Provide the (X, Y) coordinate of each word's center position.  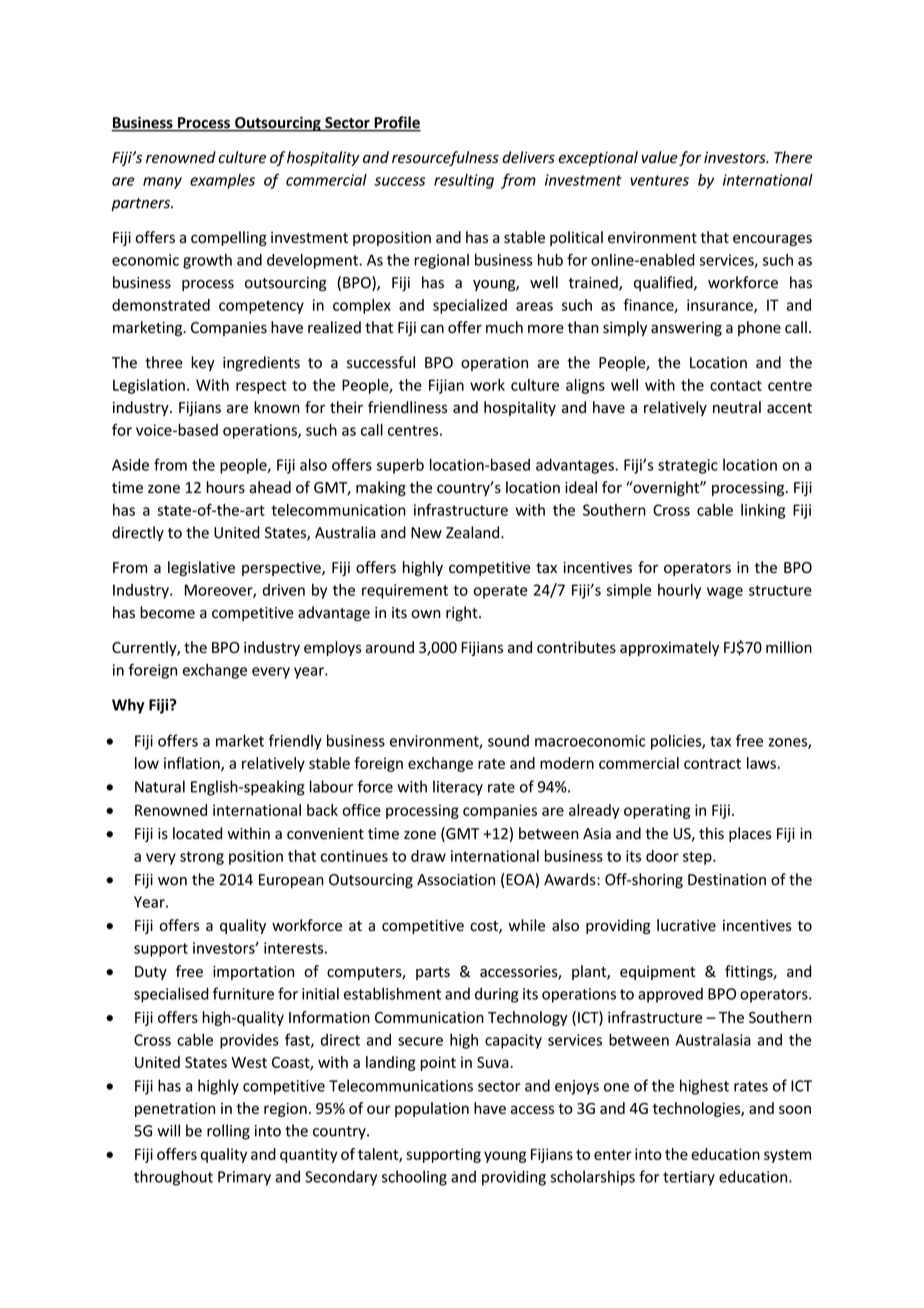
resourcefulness (445, 158)
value (659, 157)
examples (222, 181)
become (167, 612)
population (432, 1109)
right (463, 614)
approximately (669, 648)
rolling (228, 1132)
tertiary (689, 1178)
